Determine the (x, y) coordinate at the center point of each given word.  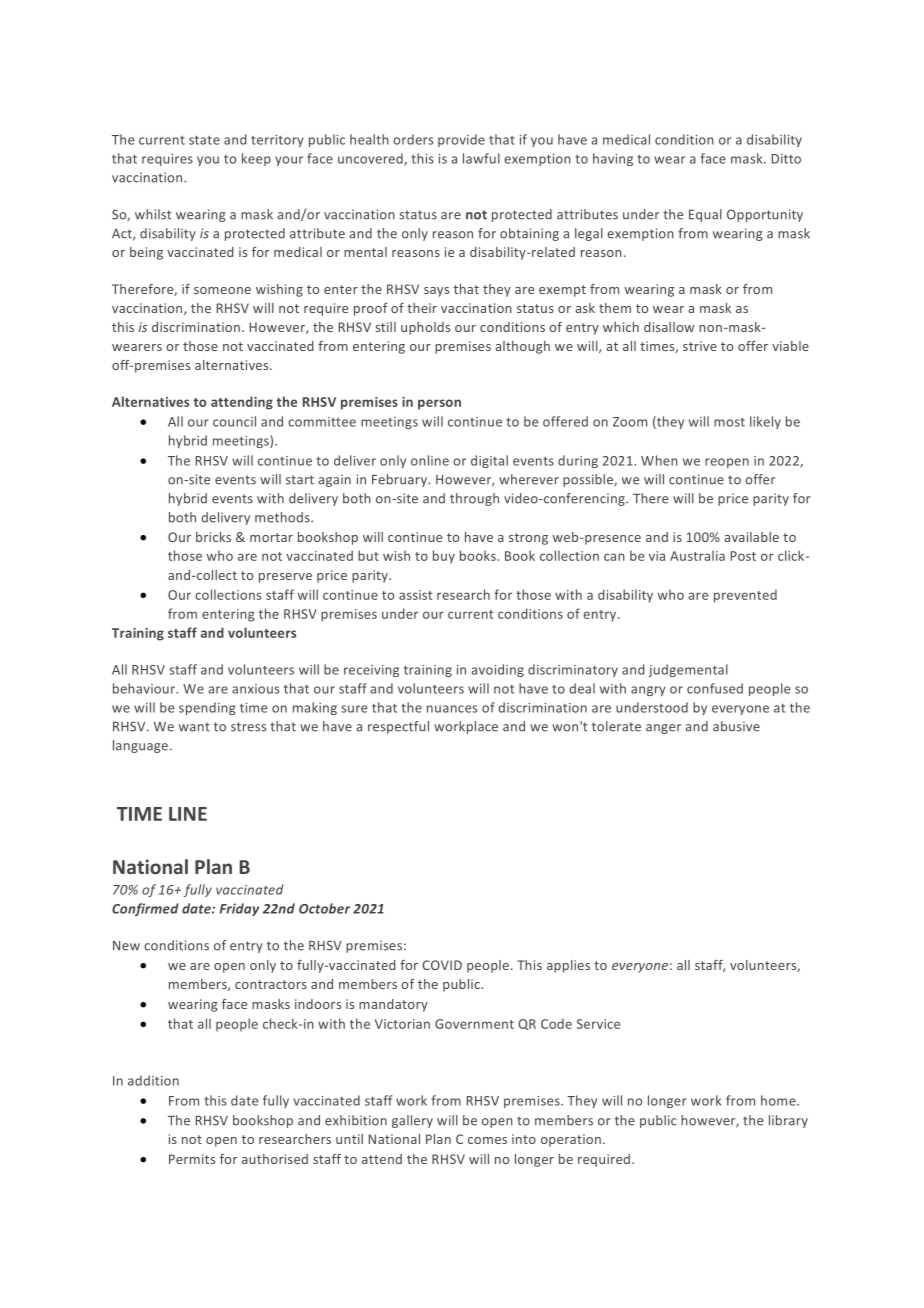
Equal (705, 215)
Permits (192, 1159)
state (204, 140)
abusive (736, 726)
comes (487, 1140)
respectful (398, 727)
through (474, 499)
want (194, 727)
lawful (481, 158)
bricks (213, 537)
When (659, 460)
